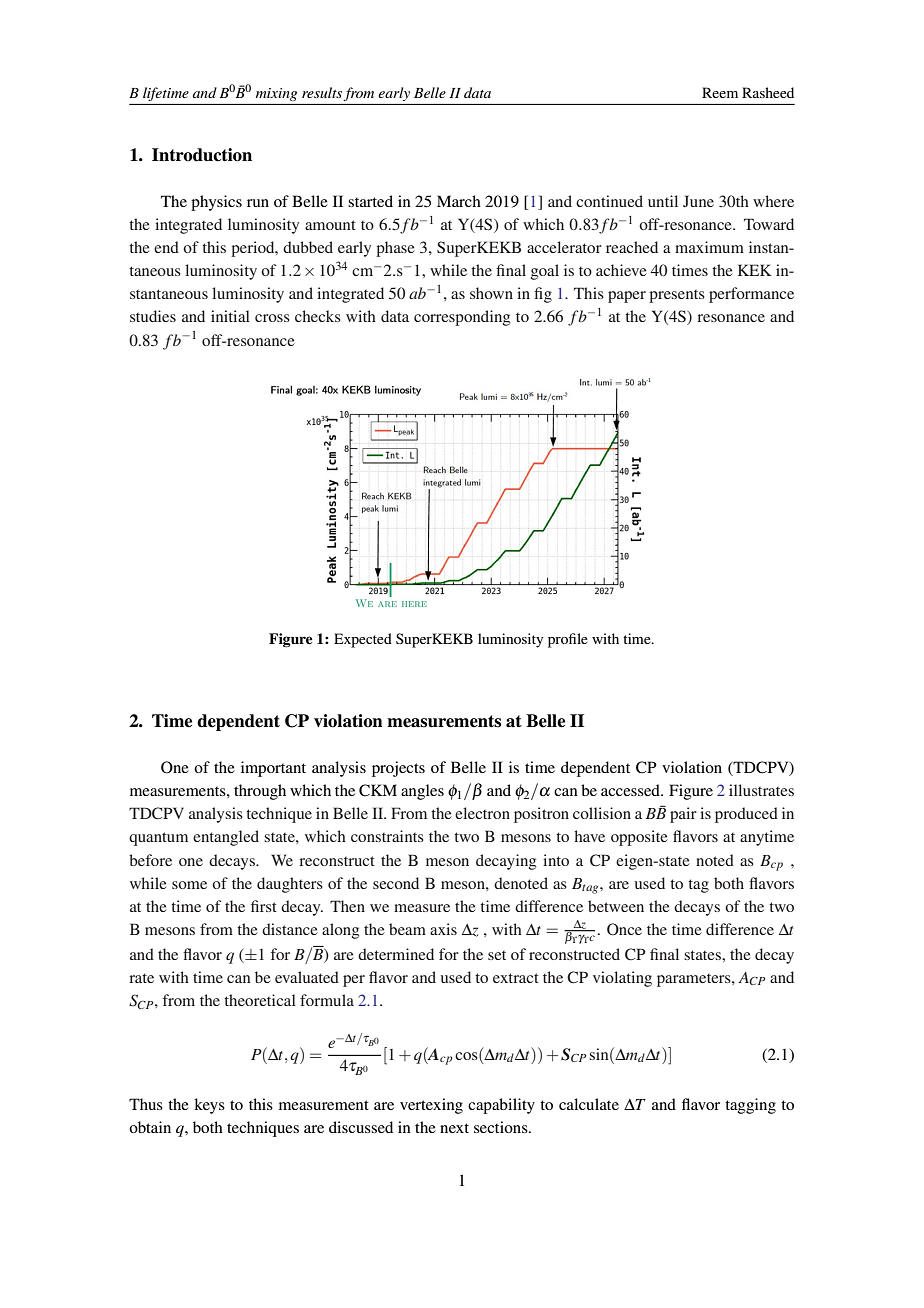  Describe the element at coordinates (454, 1128) in the screenshot. I see `next` at that location.
